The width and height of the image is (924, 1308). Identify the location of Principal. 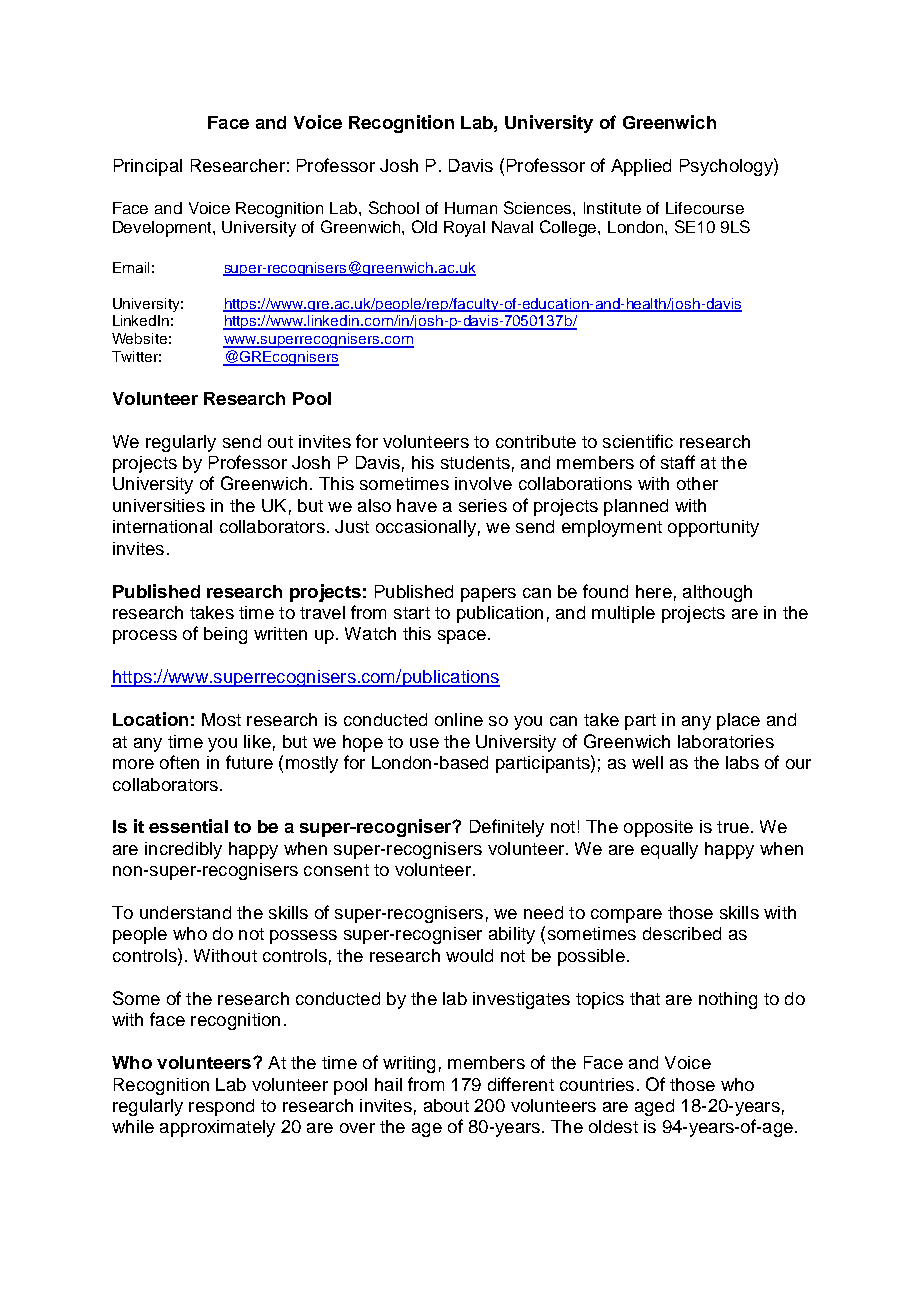
(148, 167).
